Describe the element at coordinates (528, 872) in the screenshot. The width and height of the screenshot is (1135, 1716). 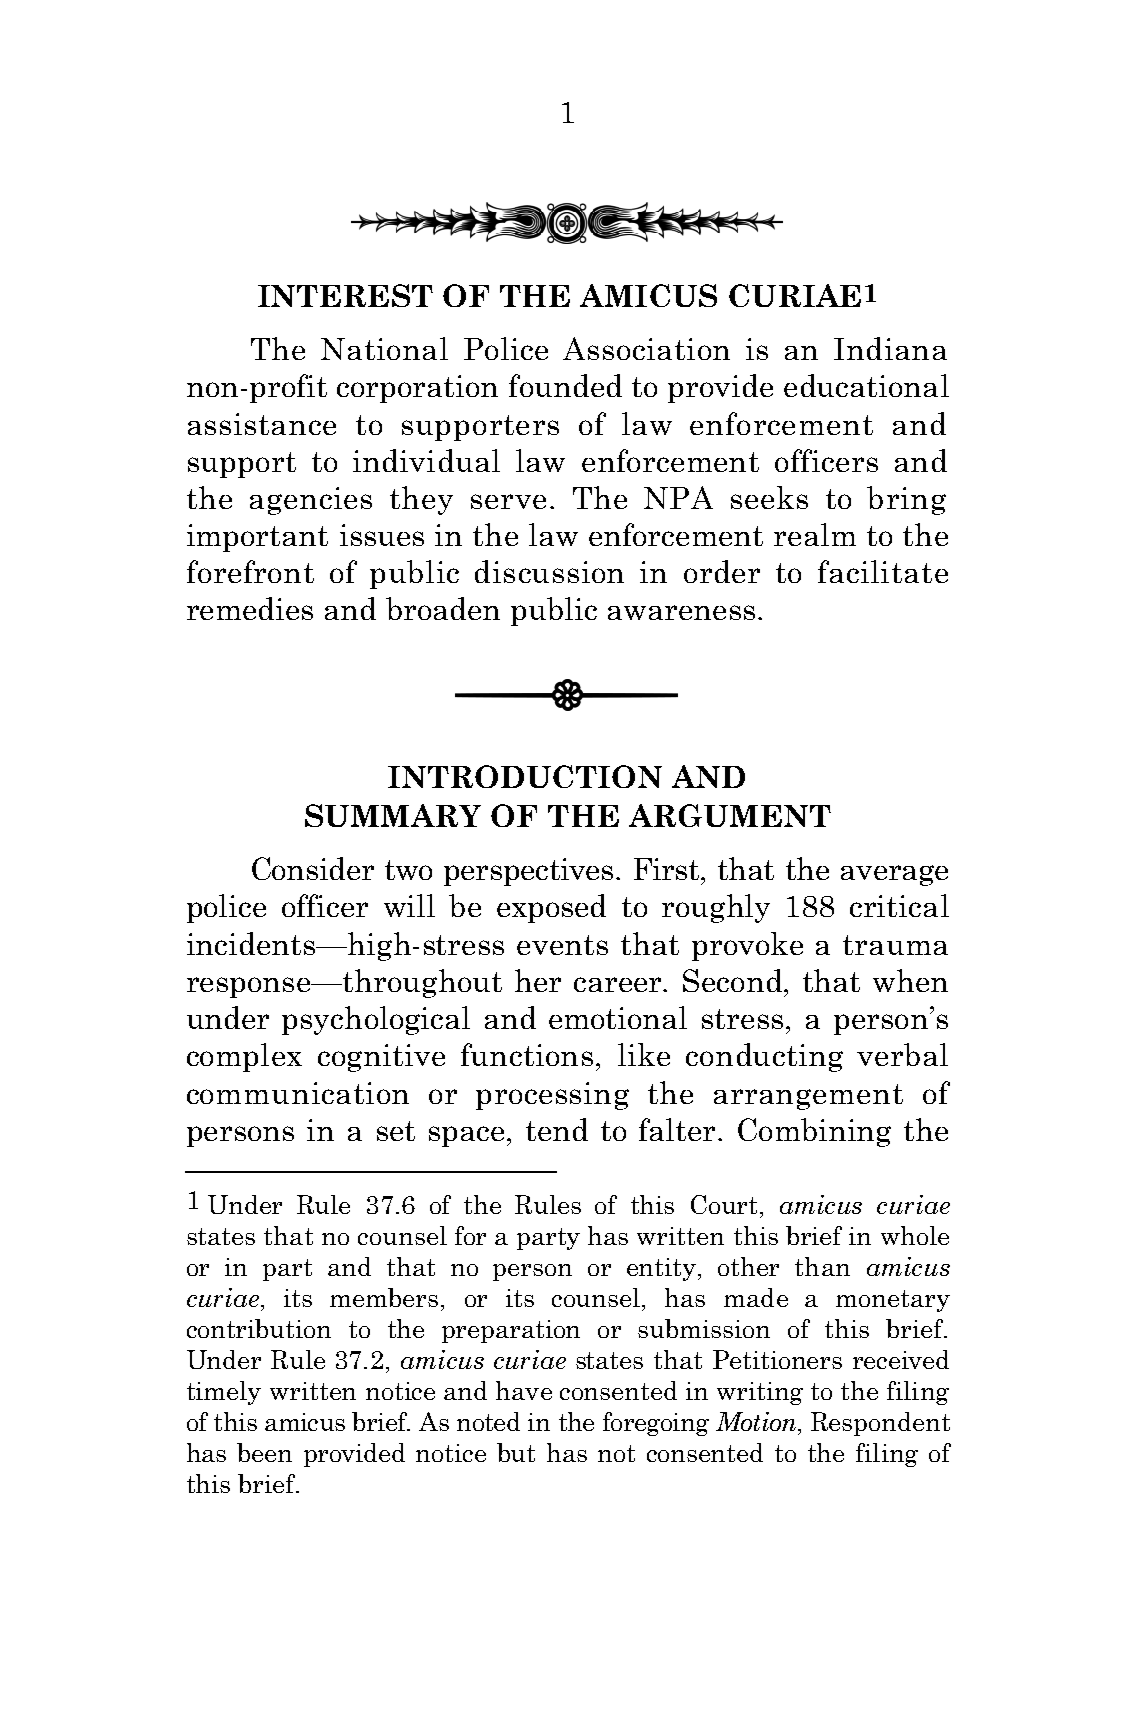
I see `perspectives` at that location.
